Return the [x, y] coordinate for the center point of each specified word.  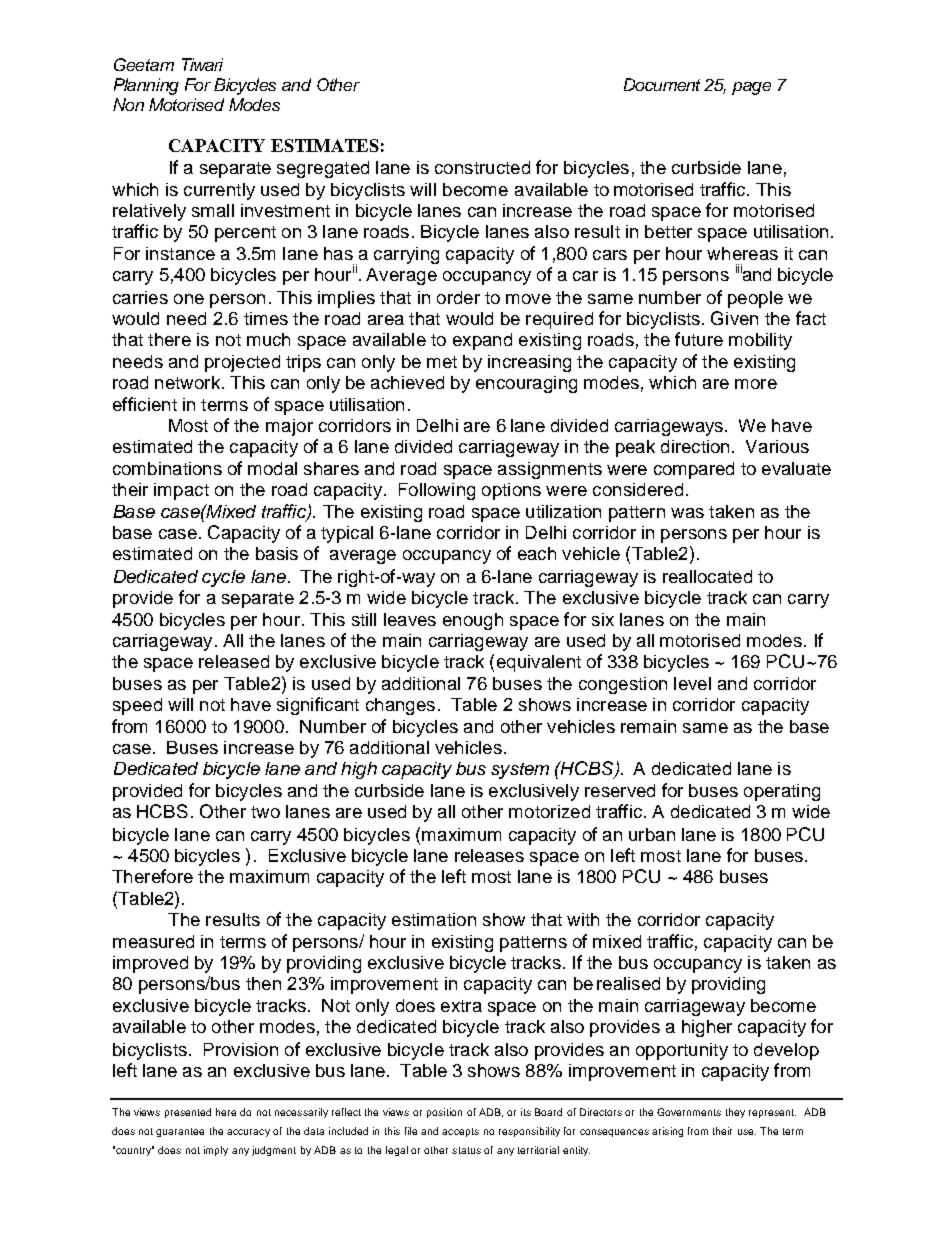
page [751, 88]
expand [482, 341]
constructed [482, 167]
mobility [760, 341]
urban [652, 834]
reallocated [707, 576]
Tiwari [202, 64]
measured [153, 941]
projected [242, 363]
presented [188, 1113]
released [234, 661]
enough [473, 621]
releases [489, 855]
